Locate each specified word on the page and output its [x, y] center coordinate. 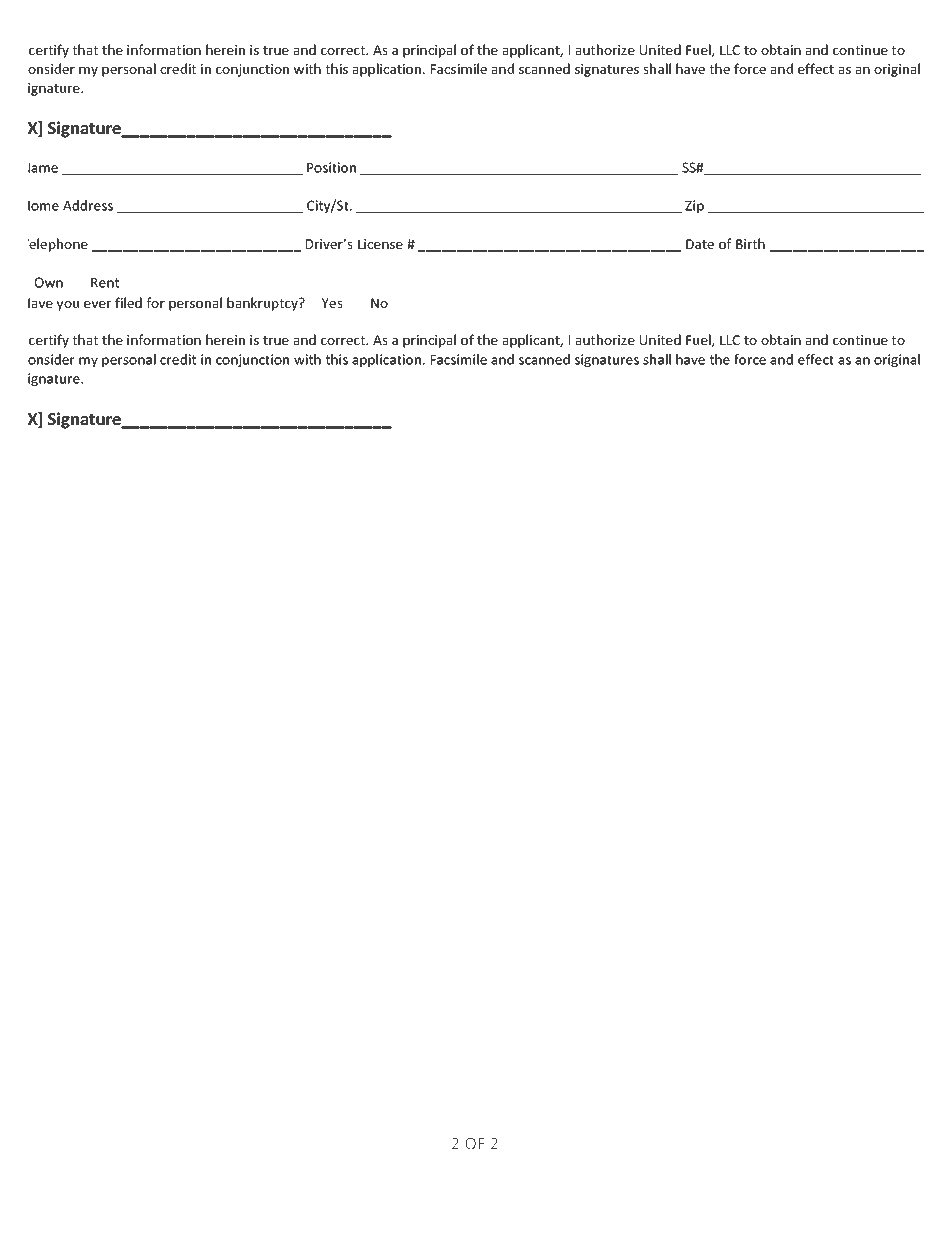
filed [128, 302]
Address [88, 205]
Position [331, 167]
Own [48, 282]
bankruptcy [263, 304]
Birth [750, 243]
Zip [694, 206]
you [68, 305]
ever [97, 304]
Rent [105, 283]
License [380, 244]
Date [700, 244]
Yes [332, 303]
